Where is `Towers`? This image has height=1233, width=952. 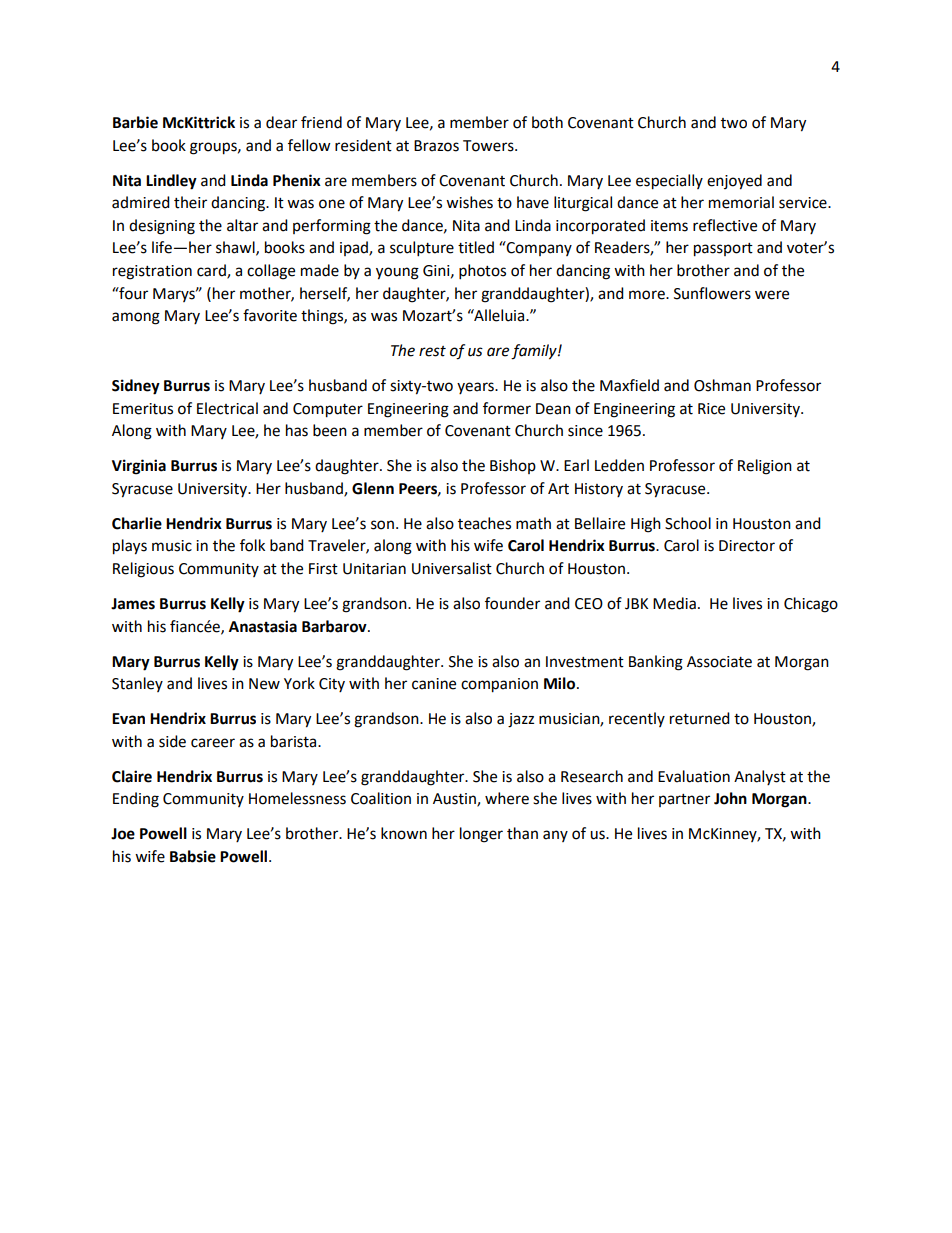 Towers is located at coordinates (489, 146).
